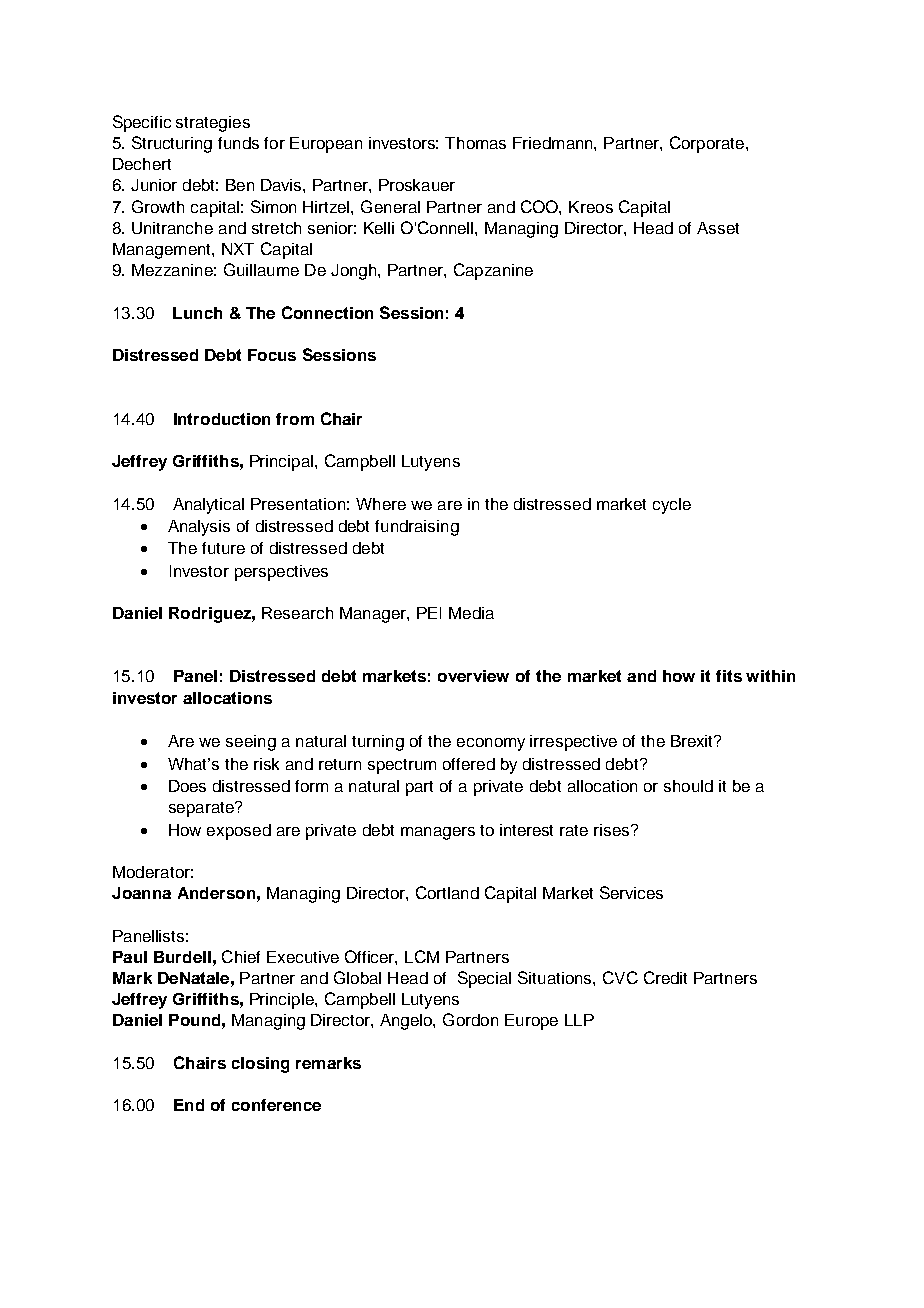 The width and height of the page is (924, 1308). Describe the element at coordinates (238, 143) in the page. I see `funds` at that location.
